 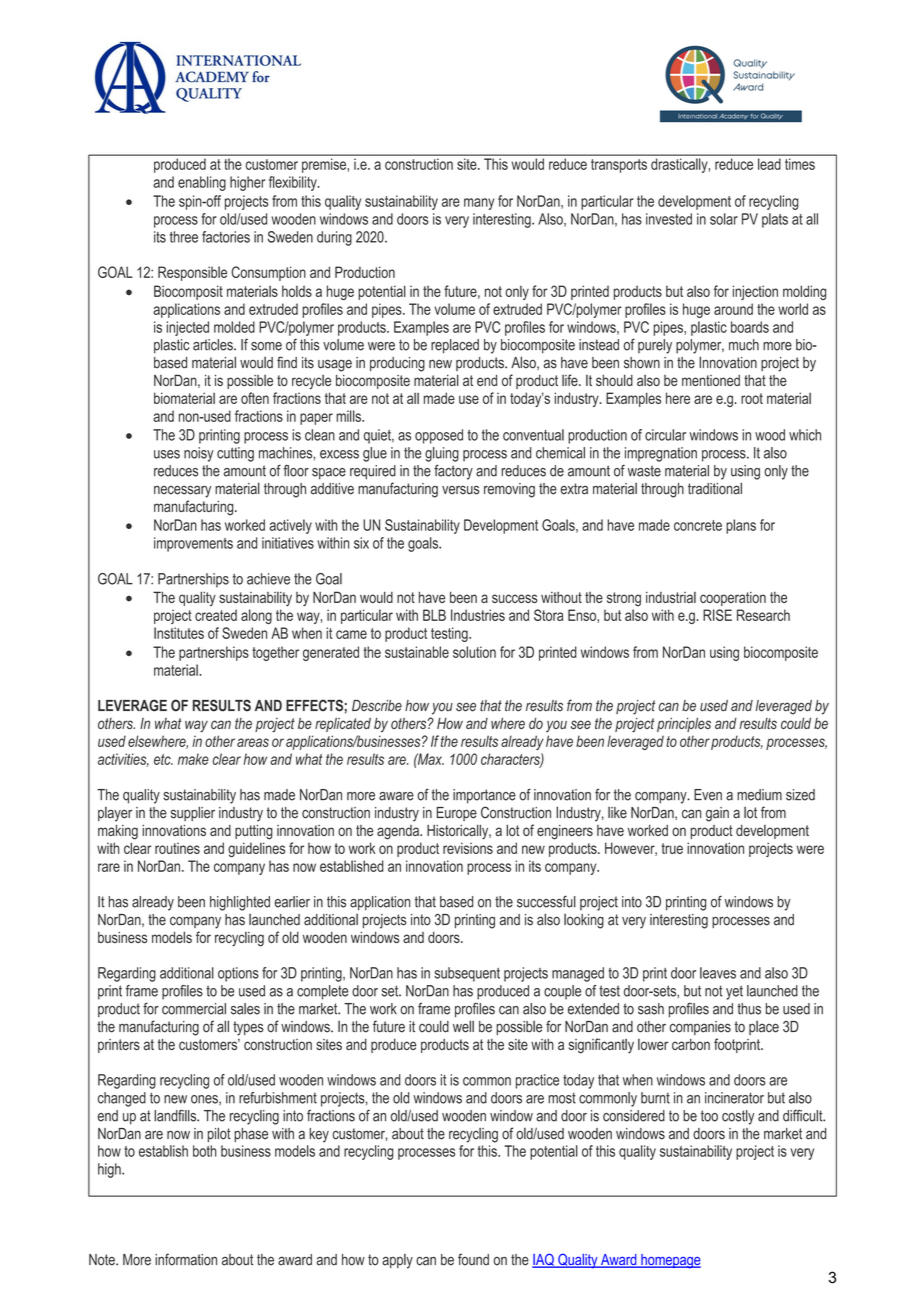 What do you see at coordinates (186, 1259) in the screenshot?
I see `information` at bounding box center [186, 1259].
